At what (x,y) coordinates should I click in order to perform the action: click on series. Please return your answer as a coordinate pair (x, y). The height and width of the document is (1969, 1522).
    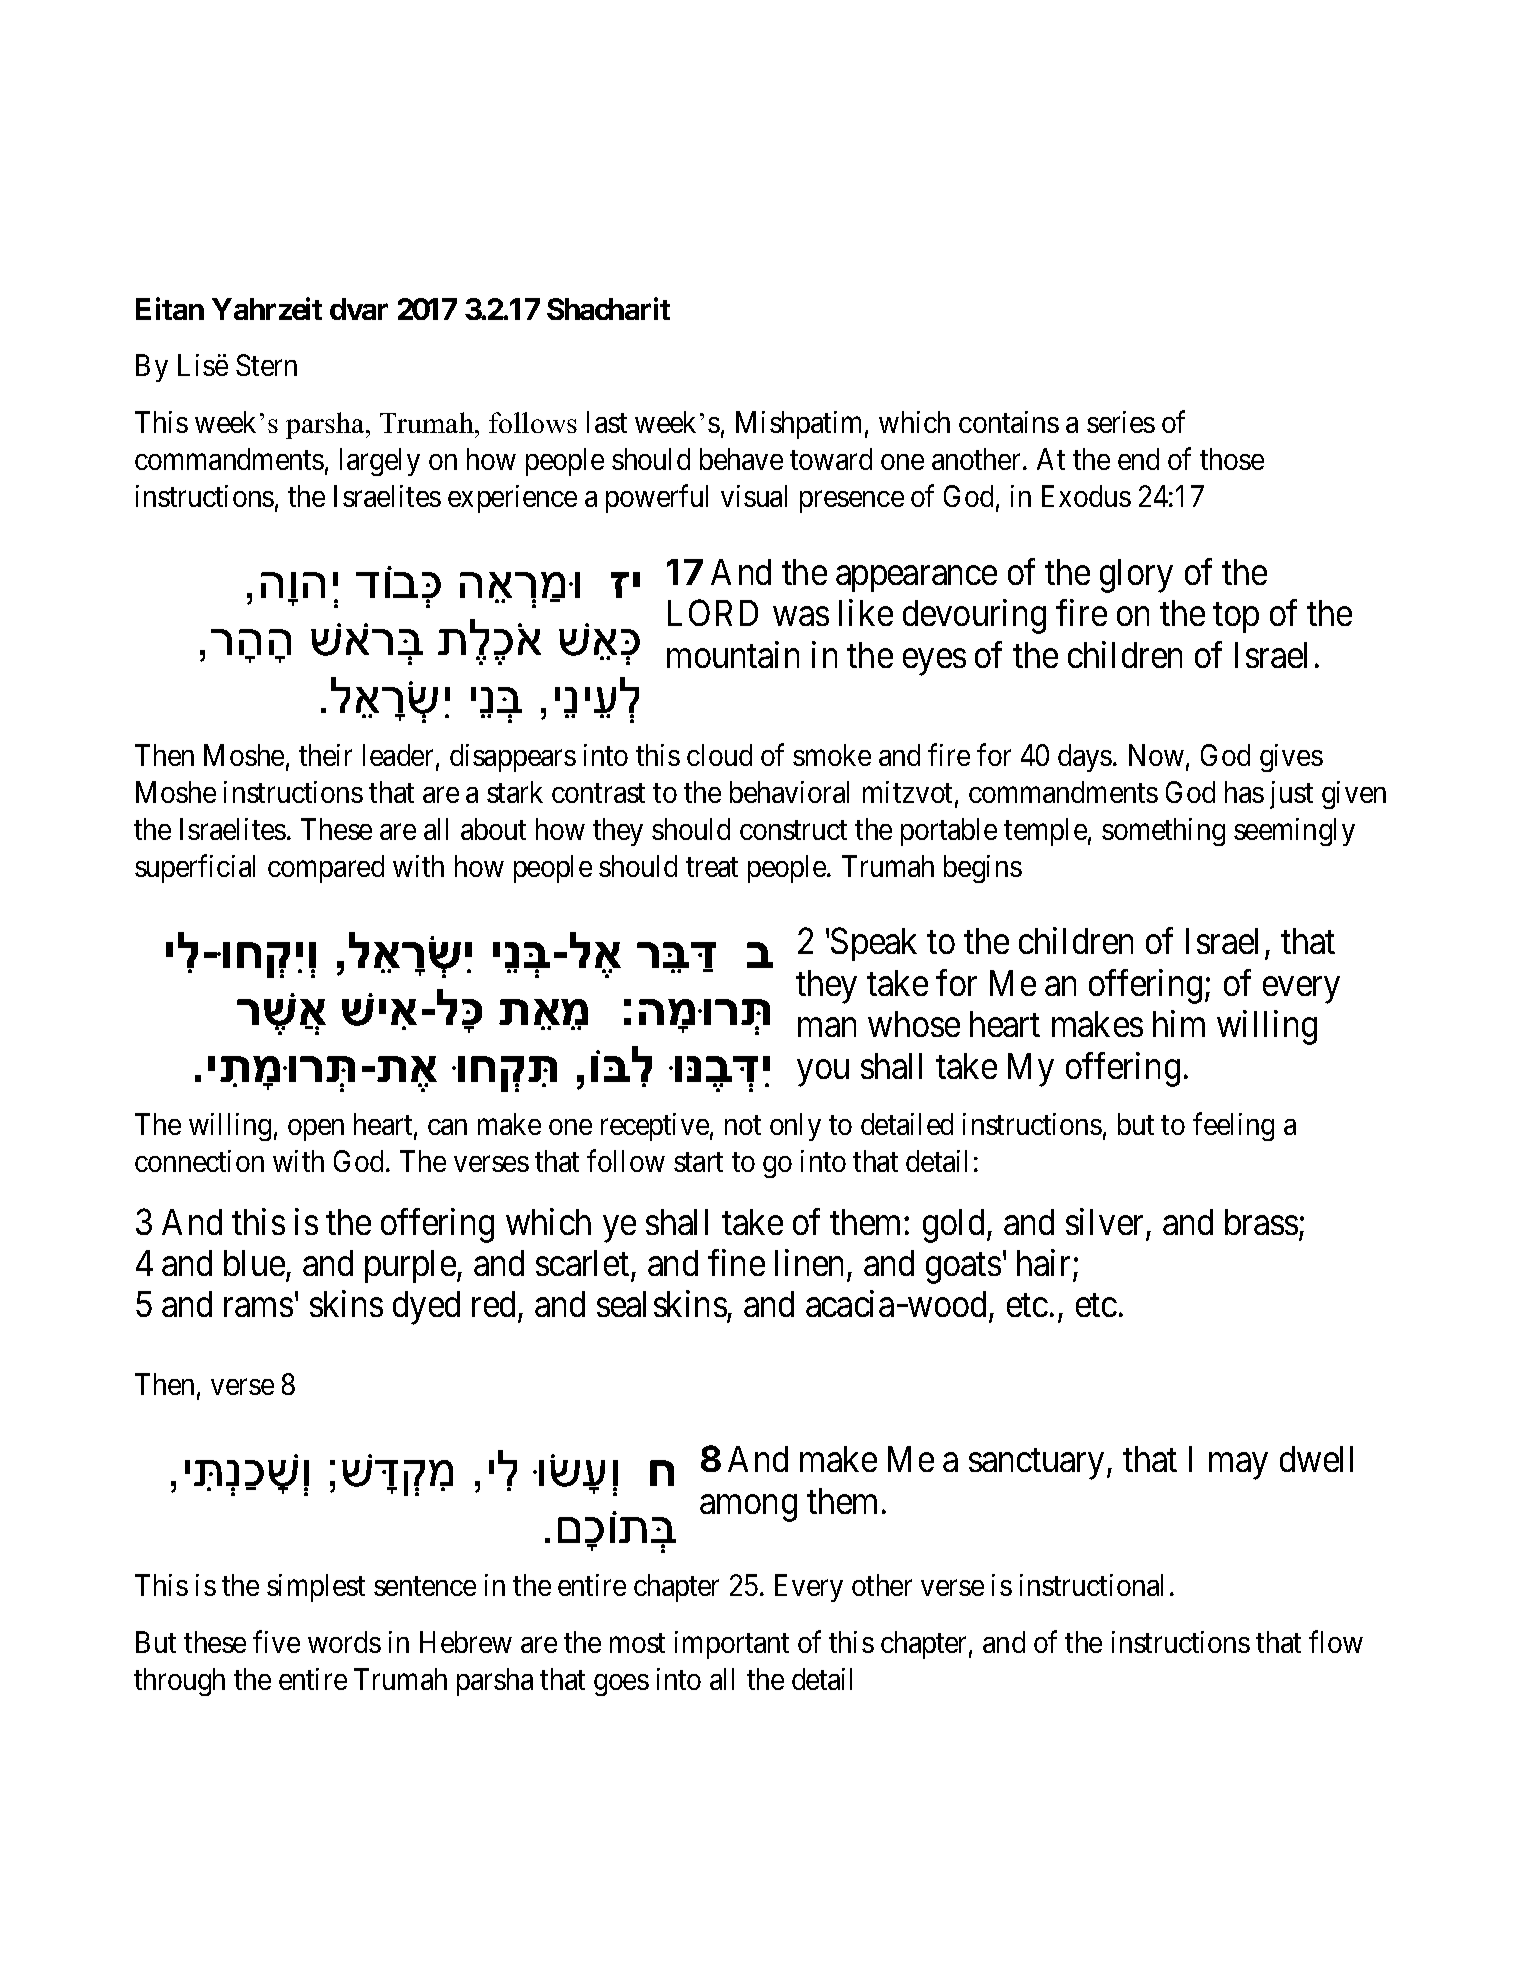
    Looking at the image, I should click on (1121, 422).
